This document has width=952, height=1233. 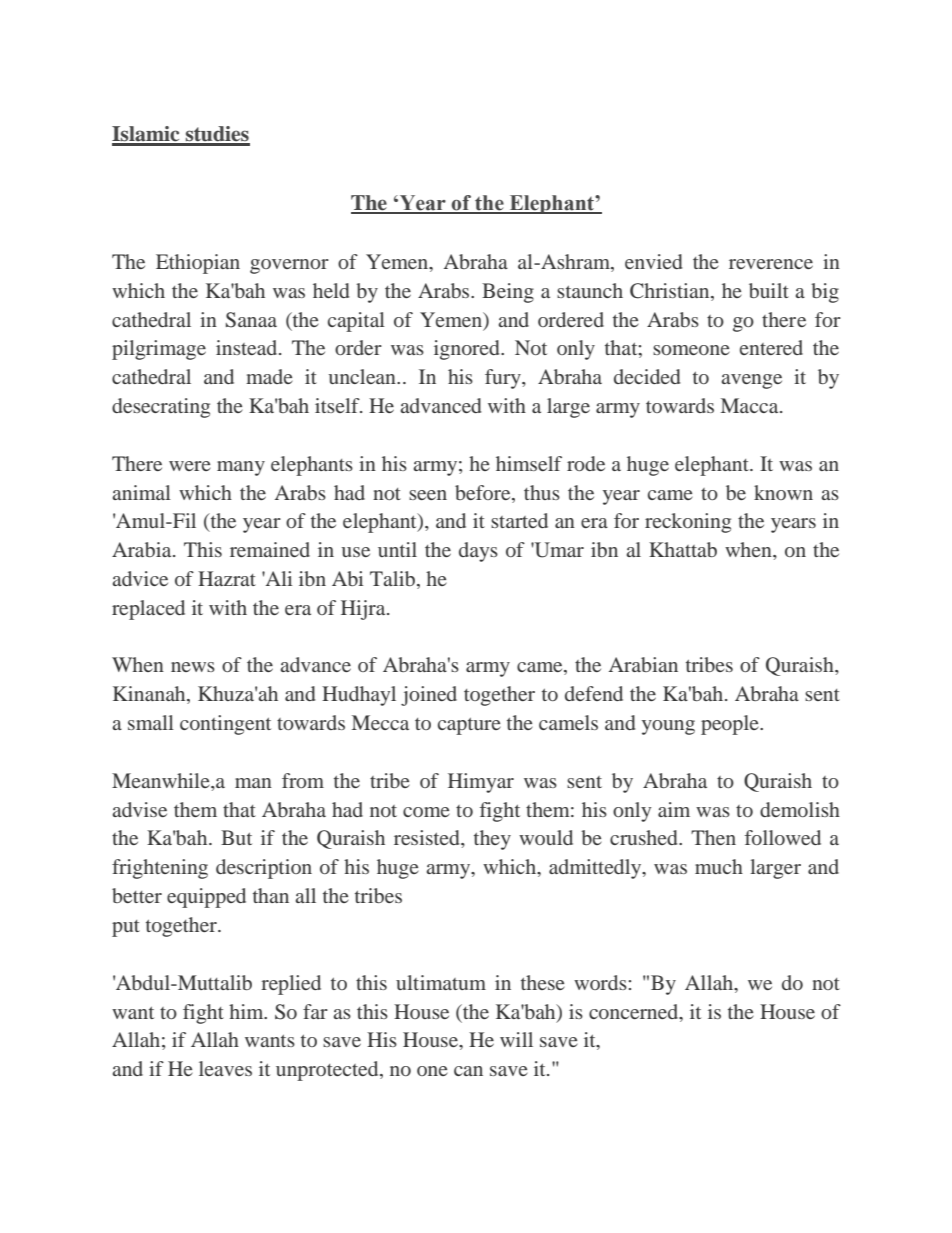 What do you see at coordinates (688, 523) in the document?
I see `reckoning` at bounding box center [688, 523].
